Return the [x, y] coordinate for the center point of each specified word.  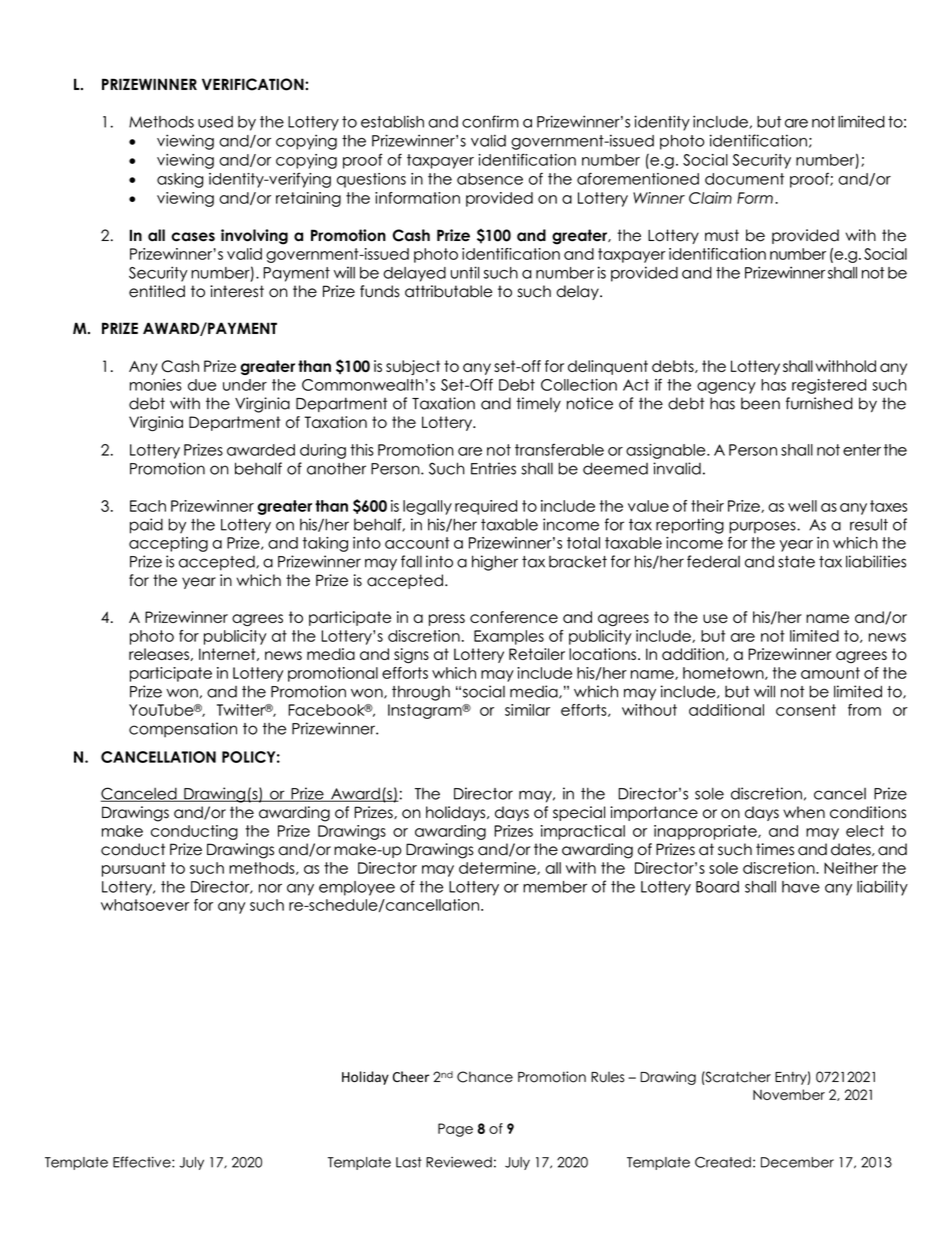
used [215, 122]
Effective [143, 1162]
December [797, 1162]
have [801, 887]
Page [455, 1130]
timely [538, 404]
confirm [490, 121]
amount [830, 673]
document [744, 179]
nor [270, 888]
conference [514, 617]
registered [829, 386]
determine [498, 868]
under [245, 385]
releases [159, 654]
